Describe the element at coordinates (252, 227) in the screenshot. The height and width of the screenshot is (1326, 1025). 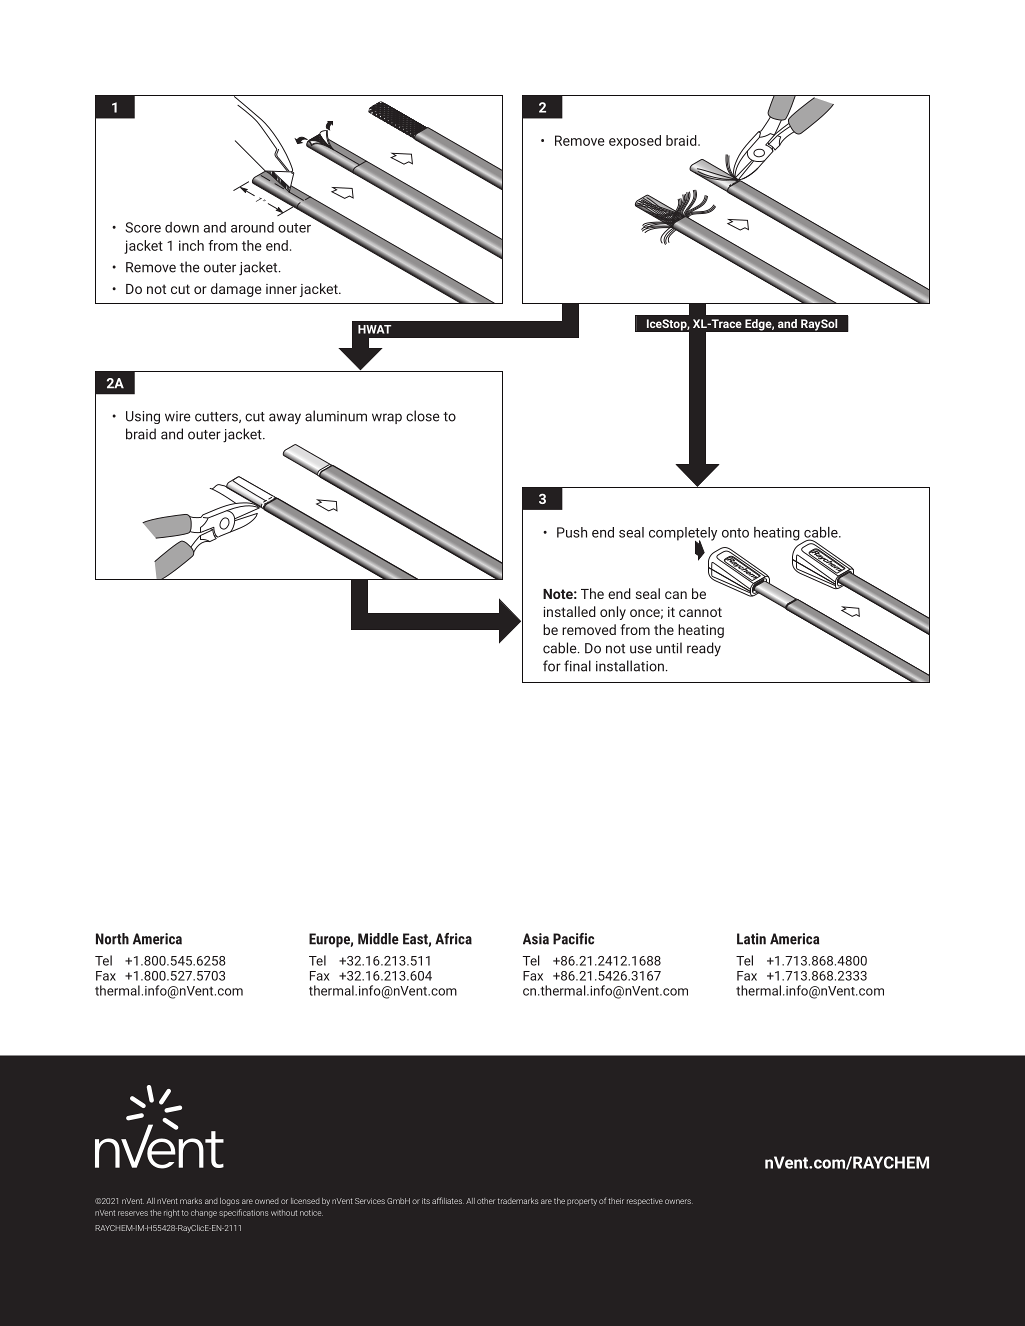
I see `around` at that location.
